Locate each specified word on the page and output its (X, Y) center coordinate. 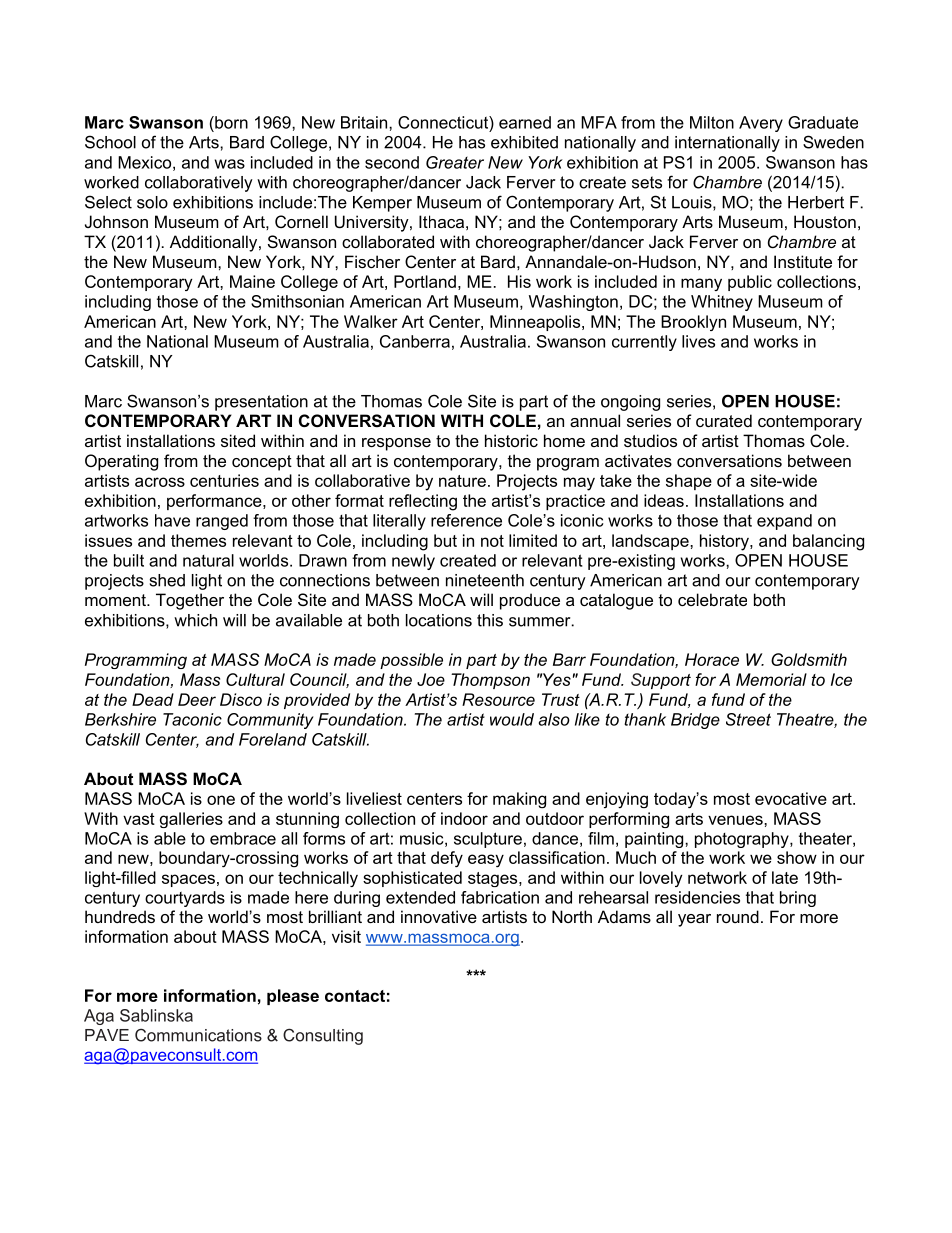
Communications (198, 1035)
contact (355, 996)
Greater (455, 162)
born (230, 122)
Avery (761, 124)
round (738, 916)
